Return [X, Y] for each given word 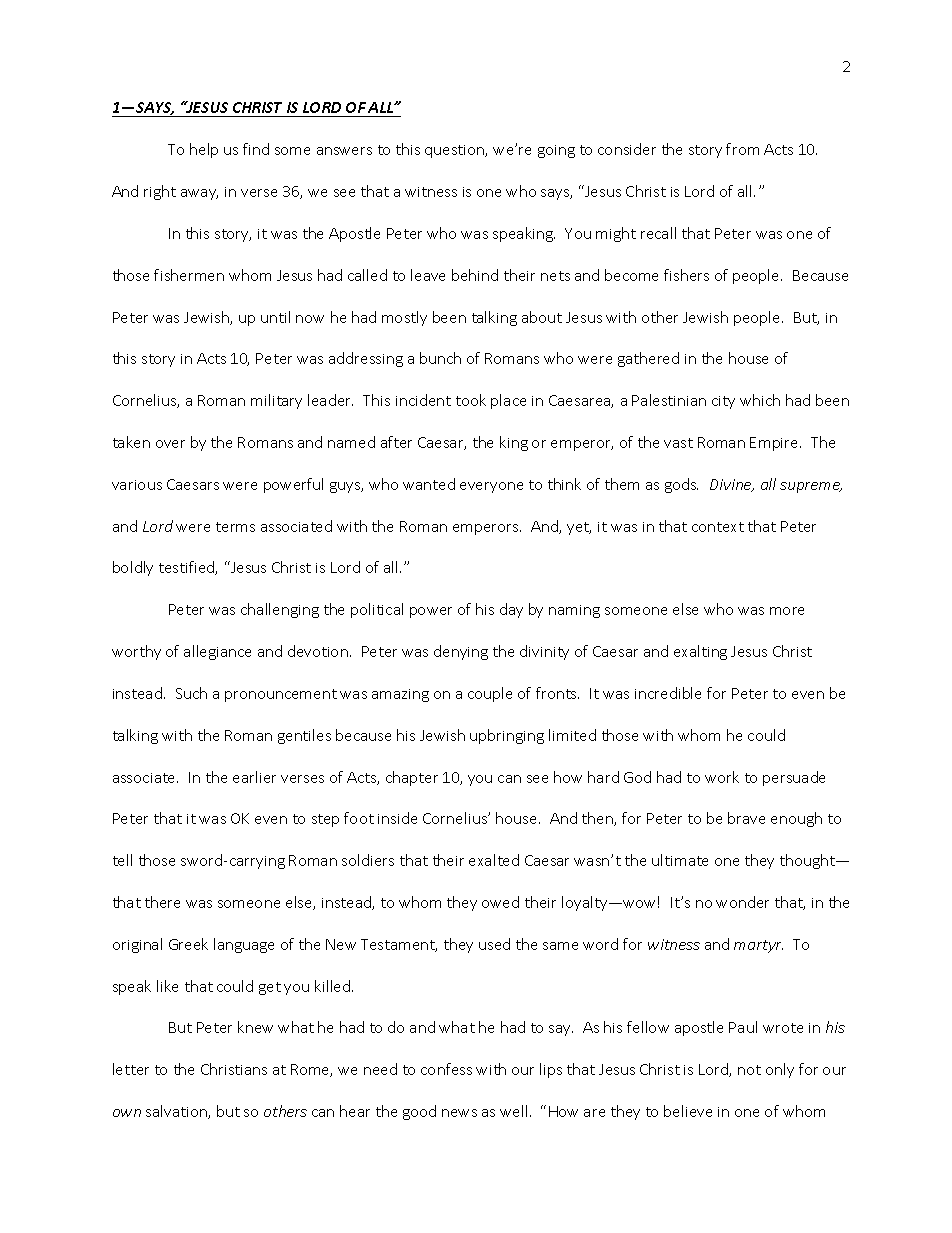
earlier [254, 777]
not [749, 1070]
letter [131, 1069]
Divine [732, 485]
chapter [412, 778]
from [742, 149]
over [170, 444]
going [556, 151]
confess [446, 1069]
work [722, 777]
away [199, 194]
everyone [491, 487]
